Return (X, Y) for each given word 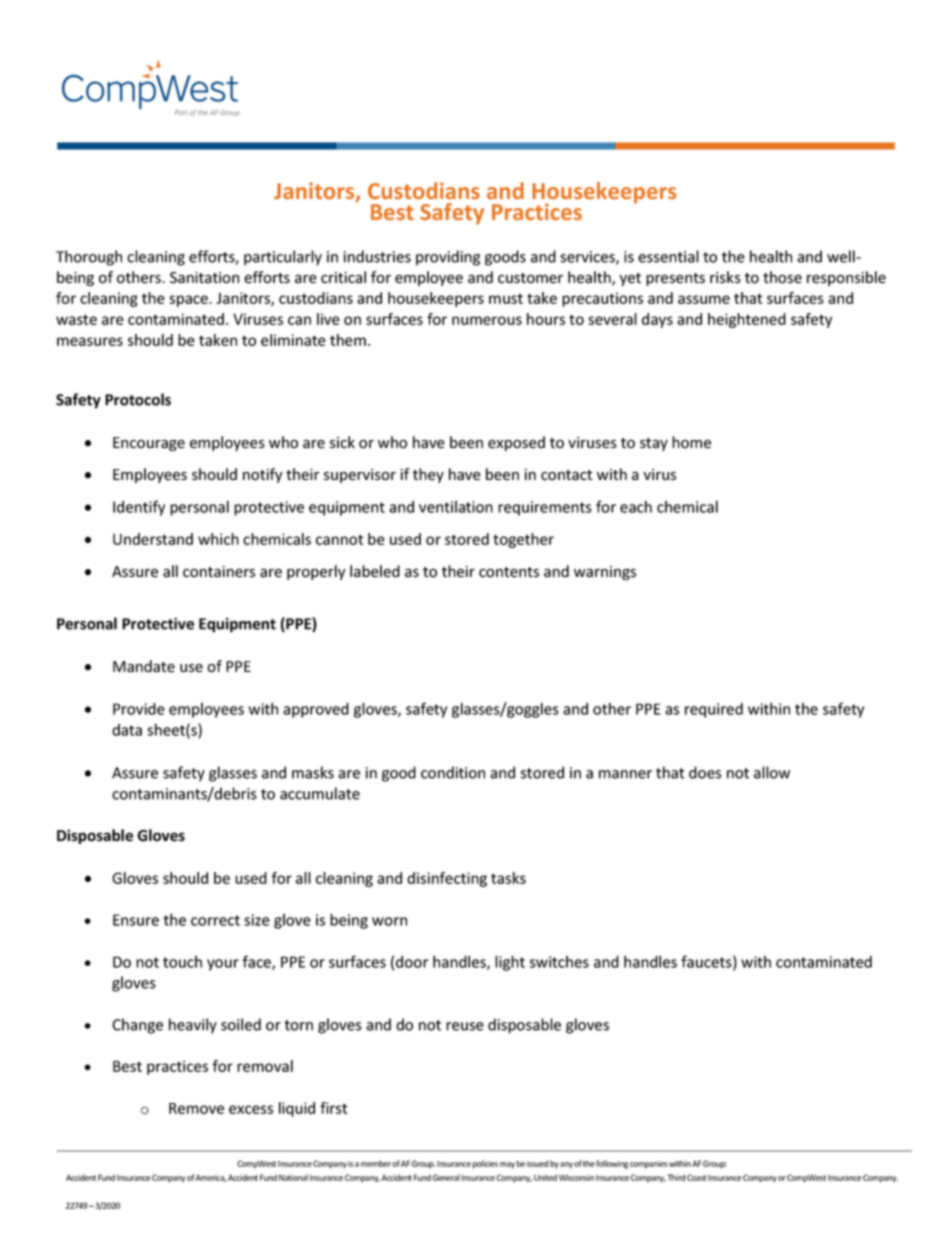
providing (448, 258)
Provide (139, 708)
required (714, 710)
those (782, 277)
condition (453, 772)
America (210, 1178)
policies (485, 1164)
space (189, 301)
